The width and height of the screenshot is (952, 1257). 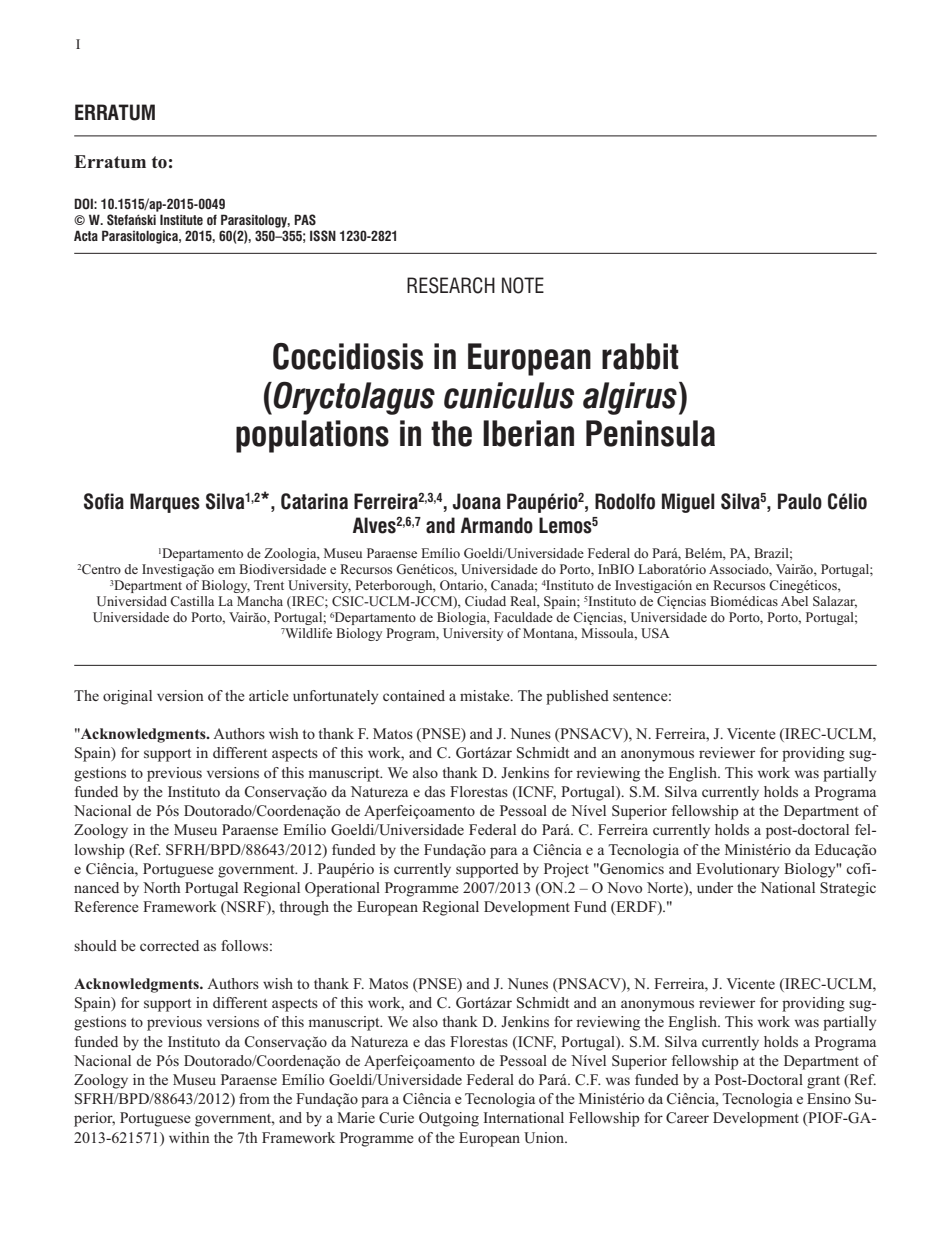 I want to click on Outgoing, so click(x=449, y=1119).
